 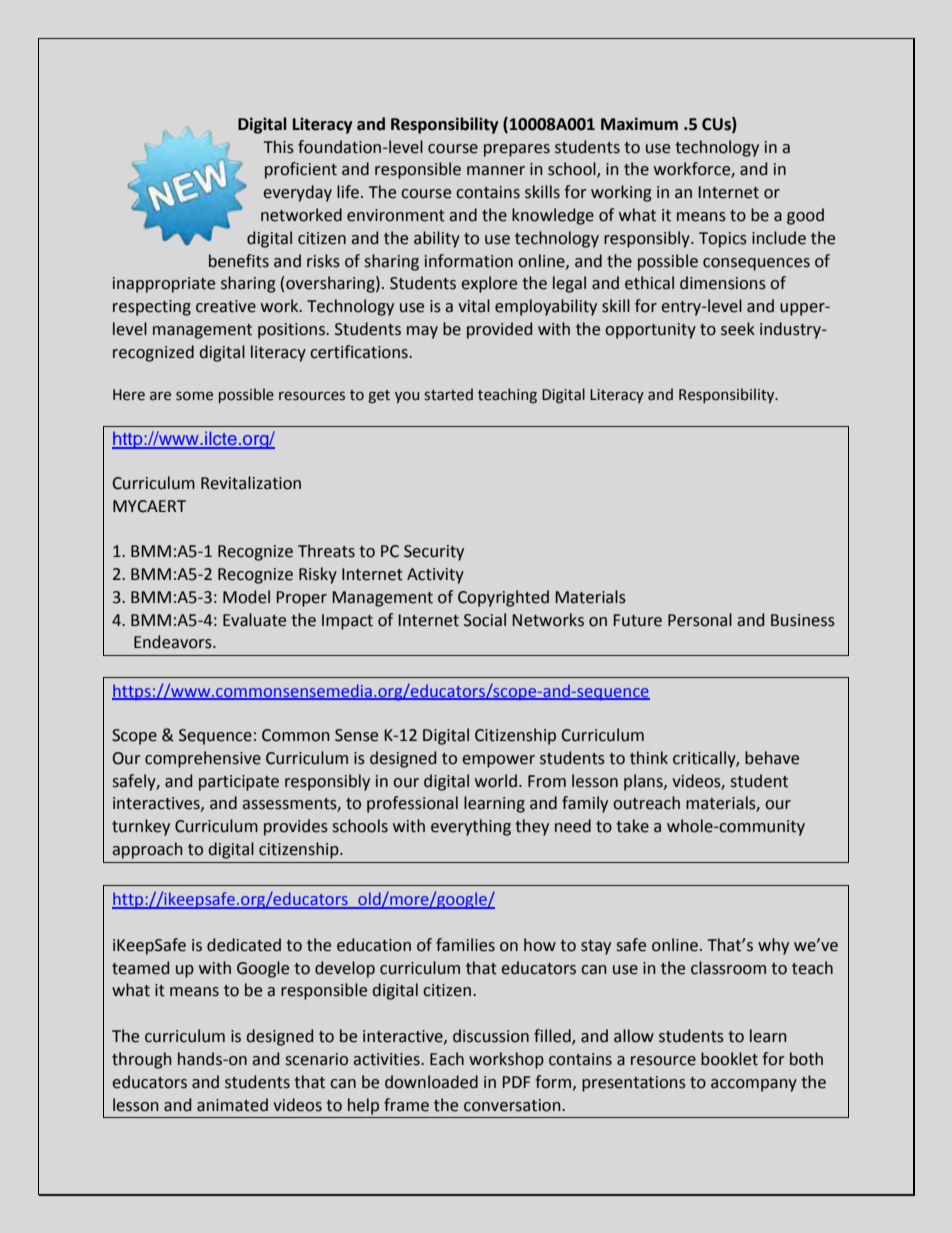 What do you see at coordinates (147, 850) in the document?
I see `approach` at bounding box center [147, 850].
